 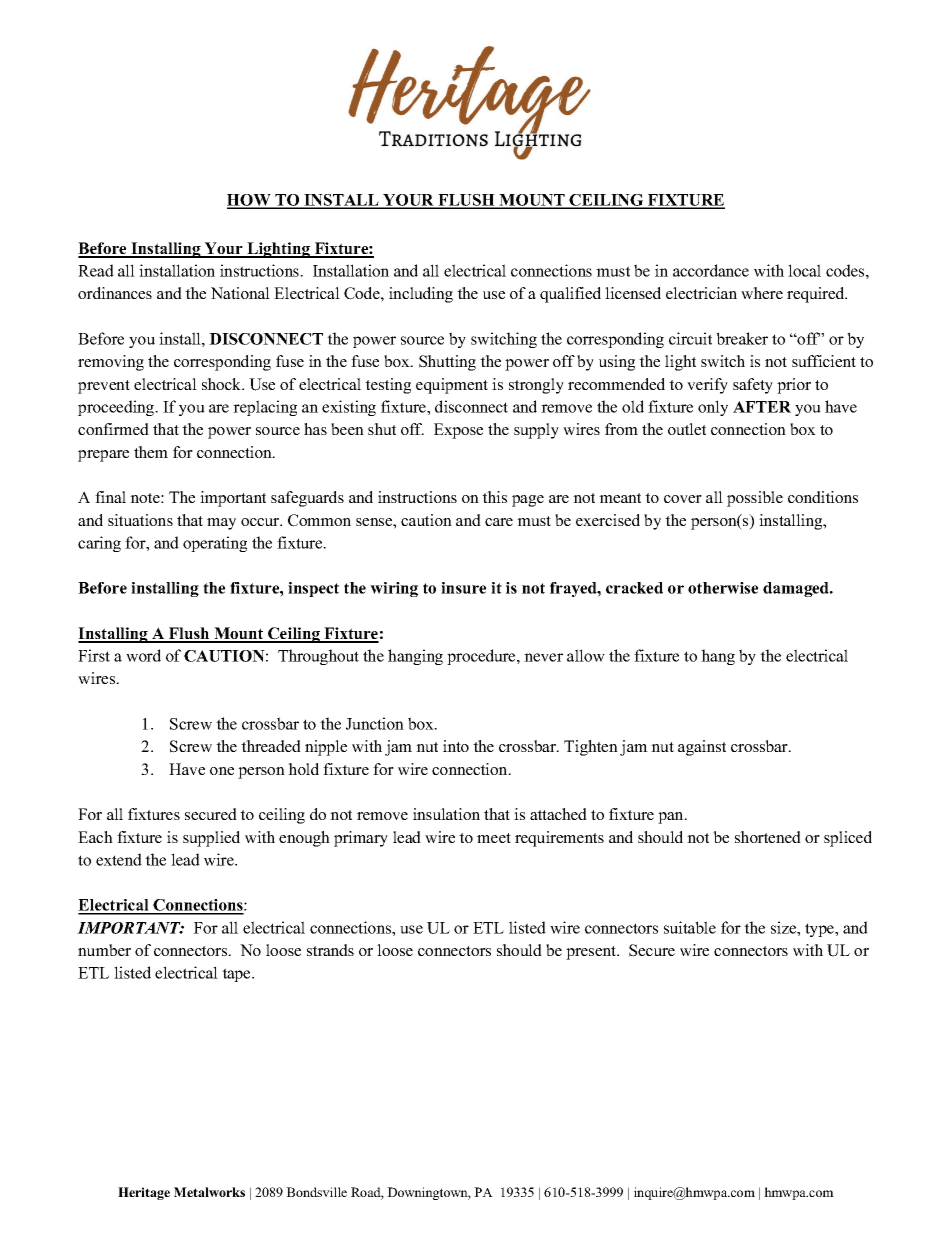 What do you see at coordinates (711, 270) in the screenshot?
I see `accordance` at bounding box center [711, 270].
